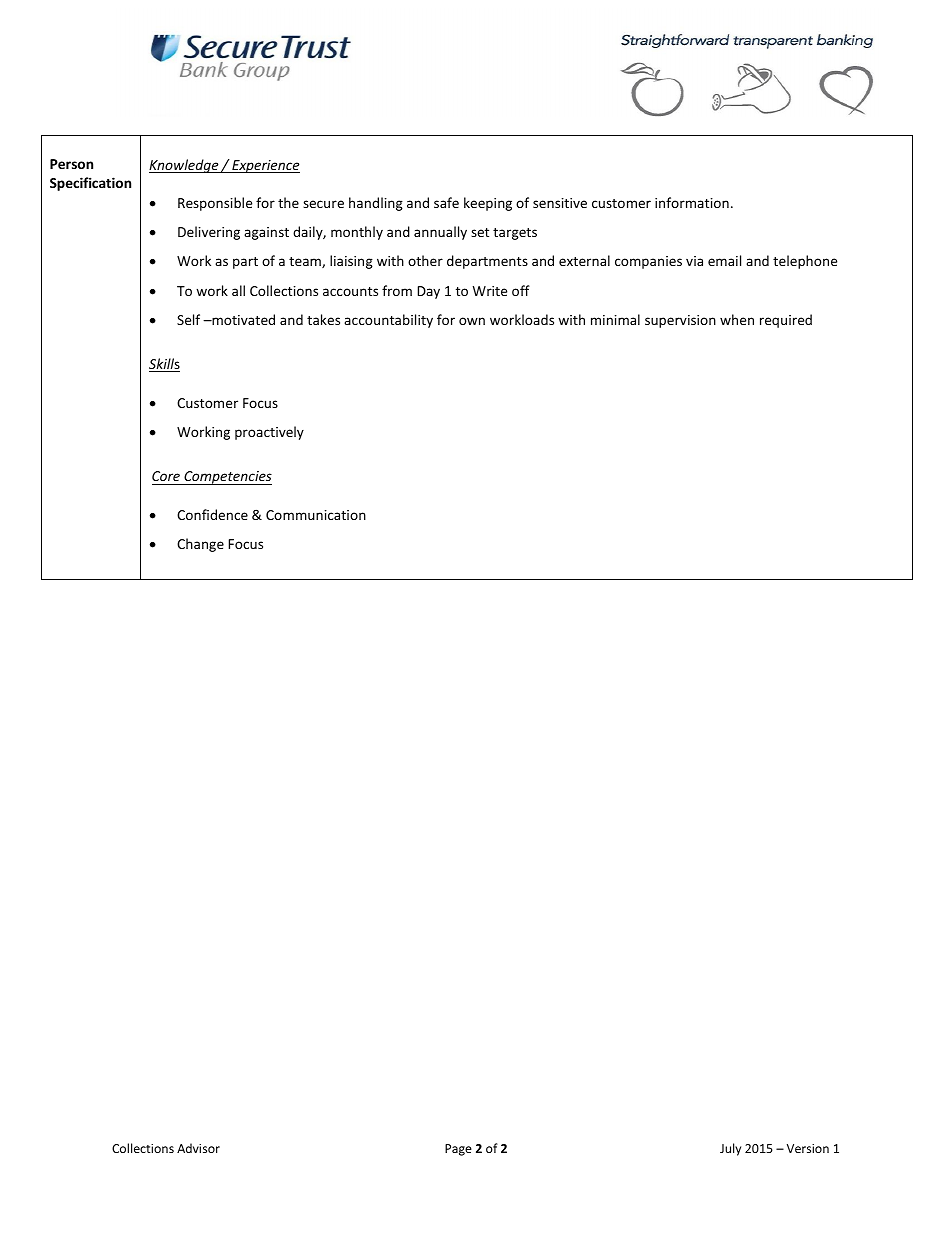  Describe the element at coordinates (458, 1150) in the screenshot. I see `Page` at that location.
